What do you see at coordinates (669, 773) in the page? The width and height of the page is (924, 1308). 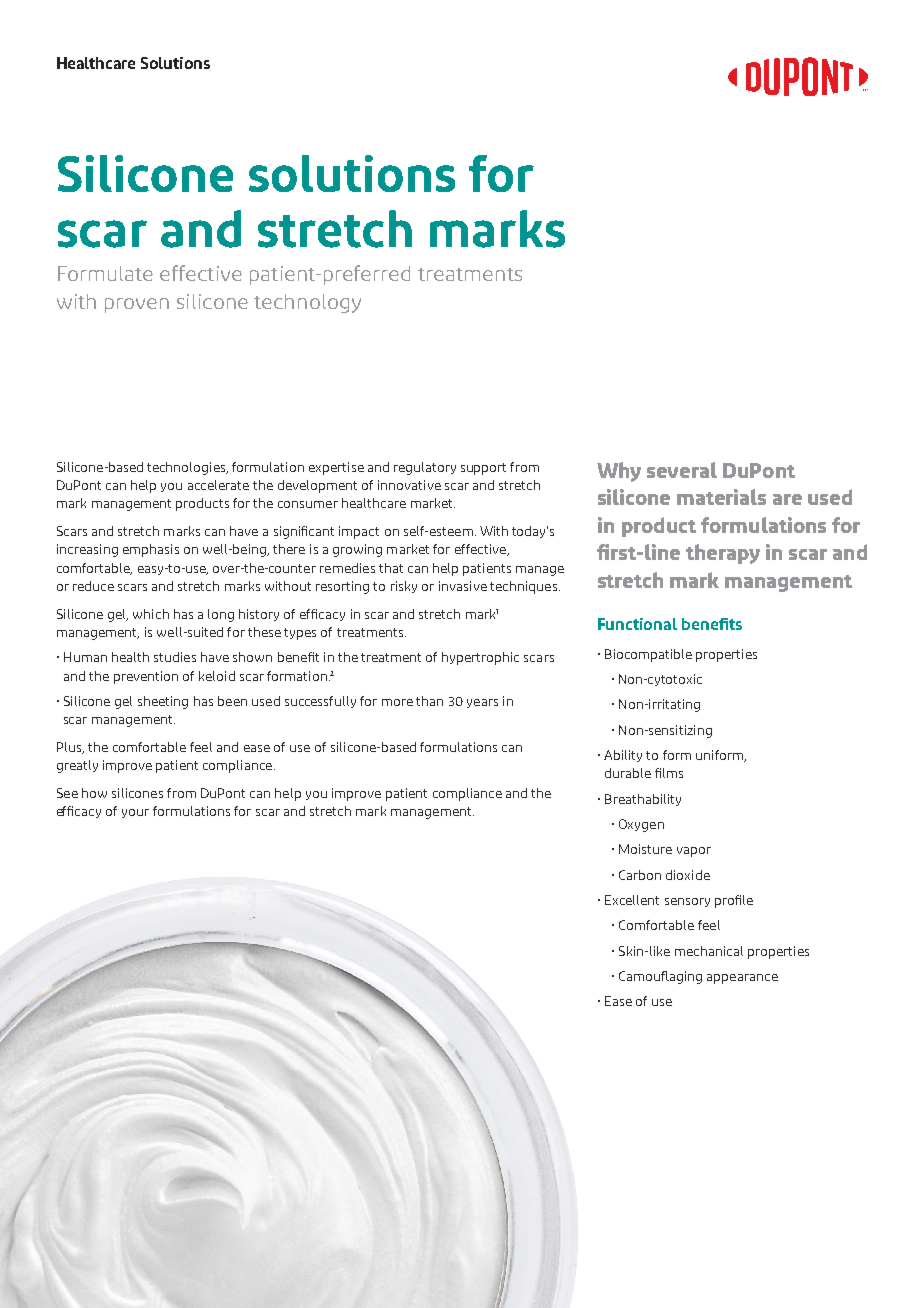 I see `films` at bounding box center [669, 773].
